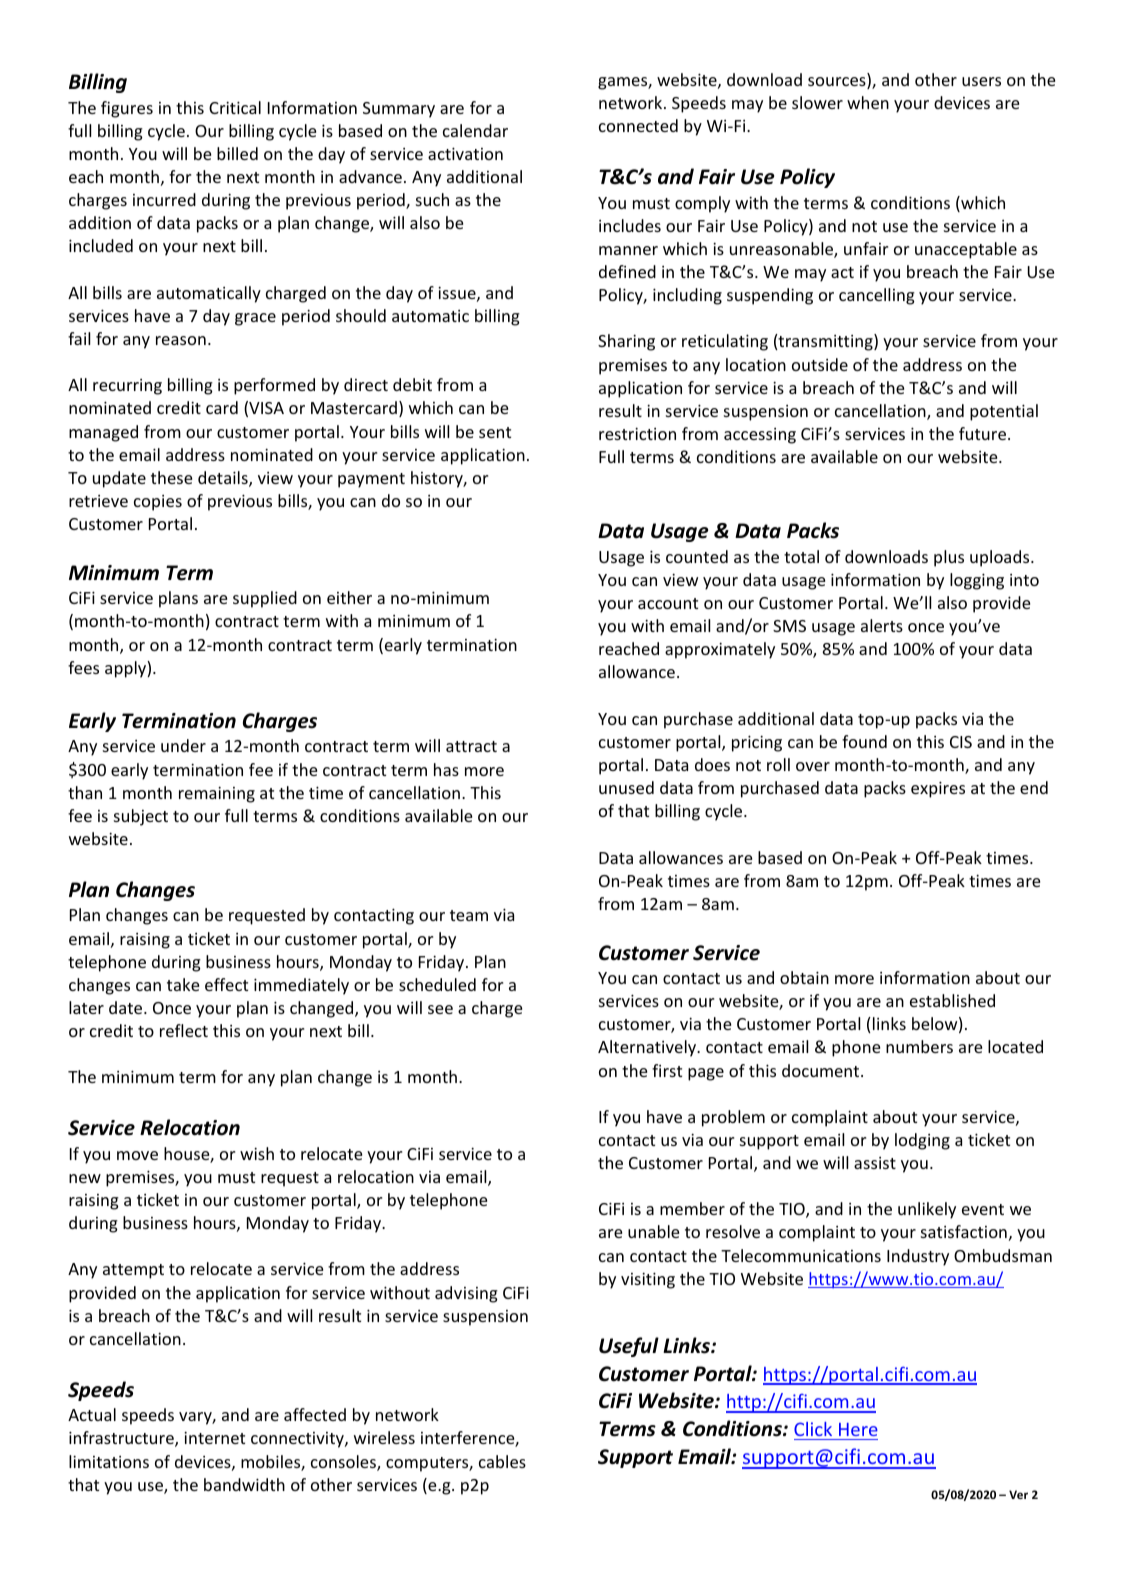  Describe the element at coordinates (495, 432) in the image. I see `sent` at that location.
